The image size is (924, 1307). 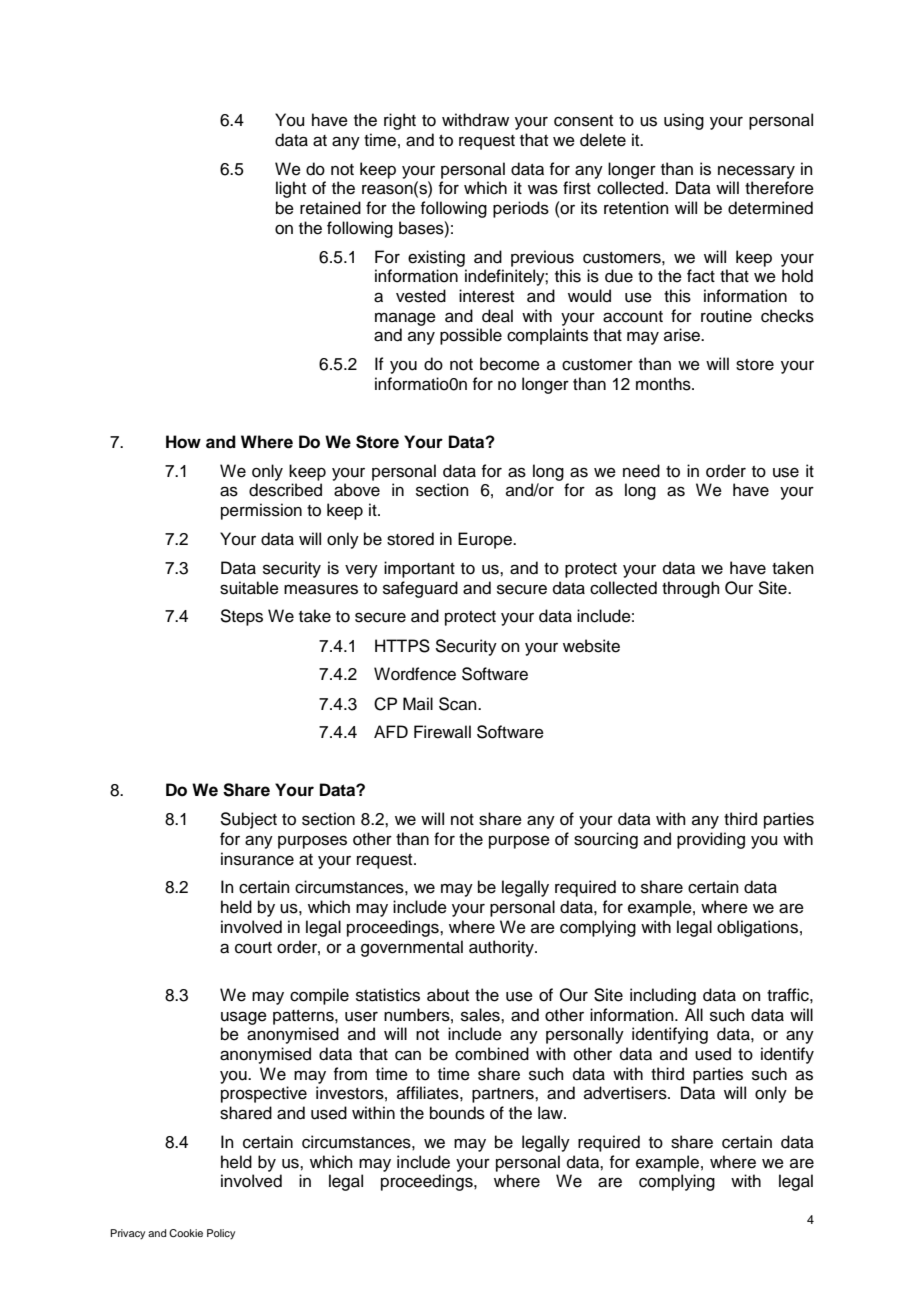 I want to click on months, so click(x=664, y=384).
